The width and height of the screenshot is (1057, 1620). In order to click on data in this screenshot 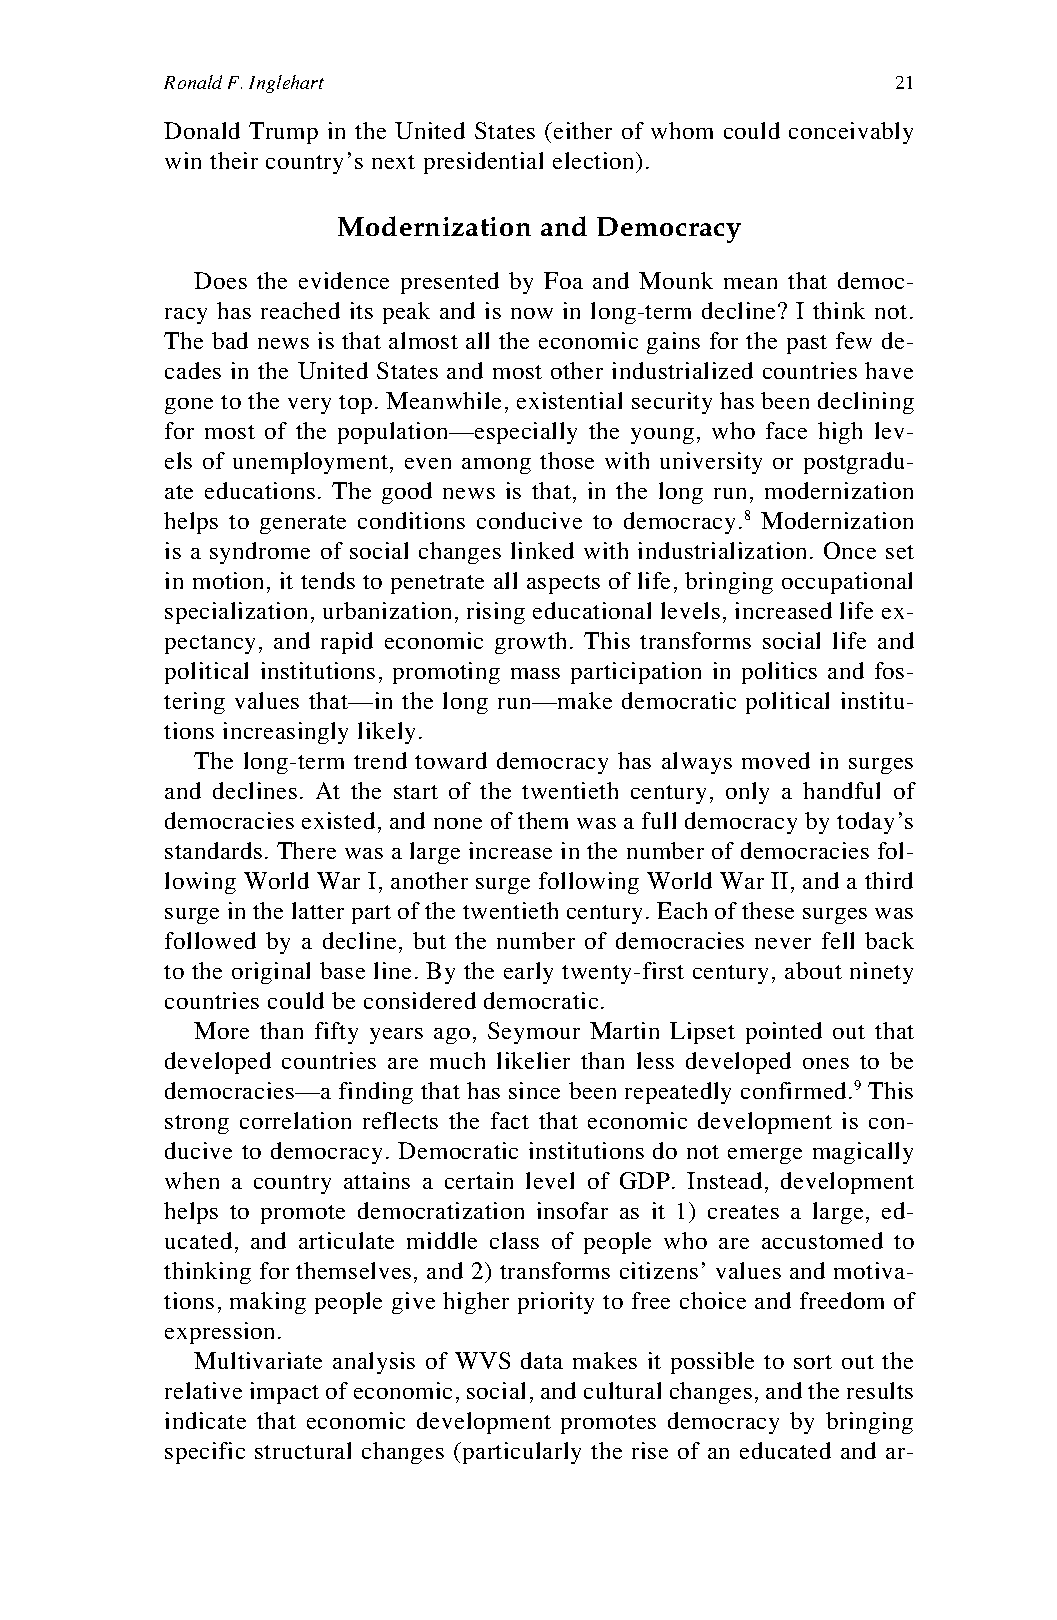, I will do `click(542, 1360)`.
